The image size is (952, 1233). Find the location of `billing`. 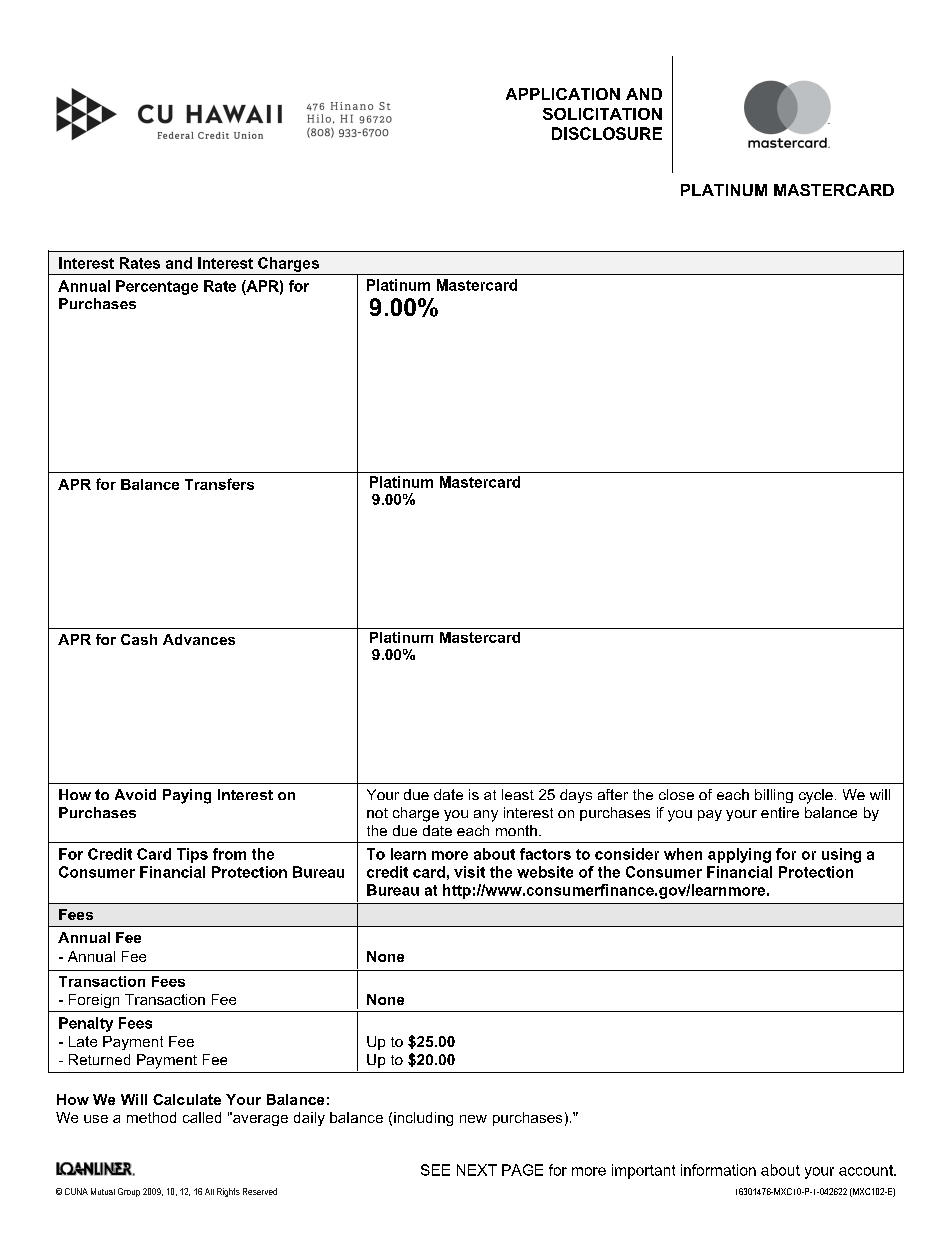

billing is located at coordinates (774, 796).
